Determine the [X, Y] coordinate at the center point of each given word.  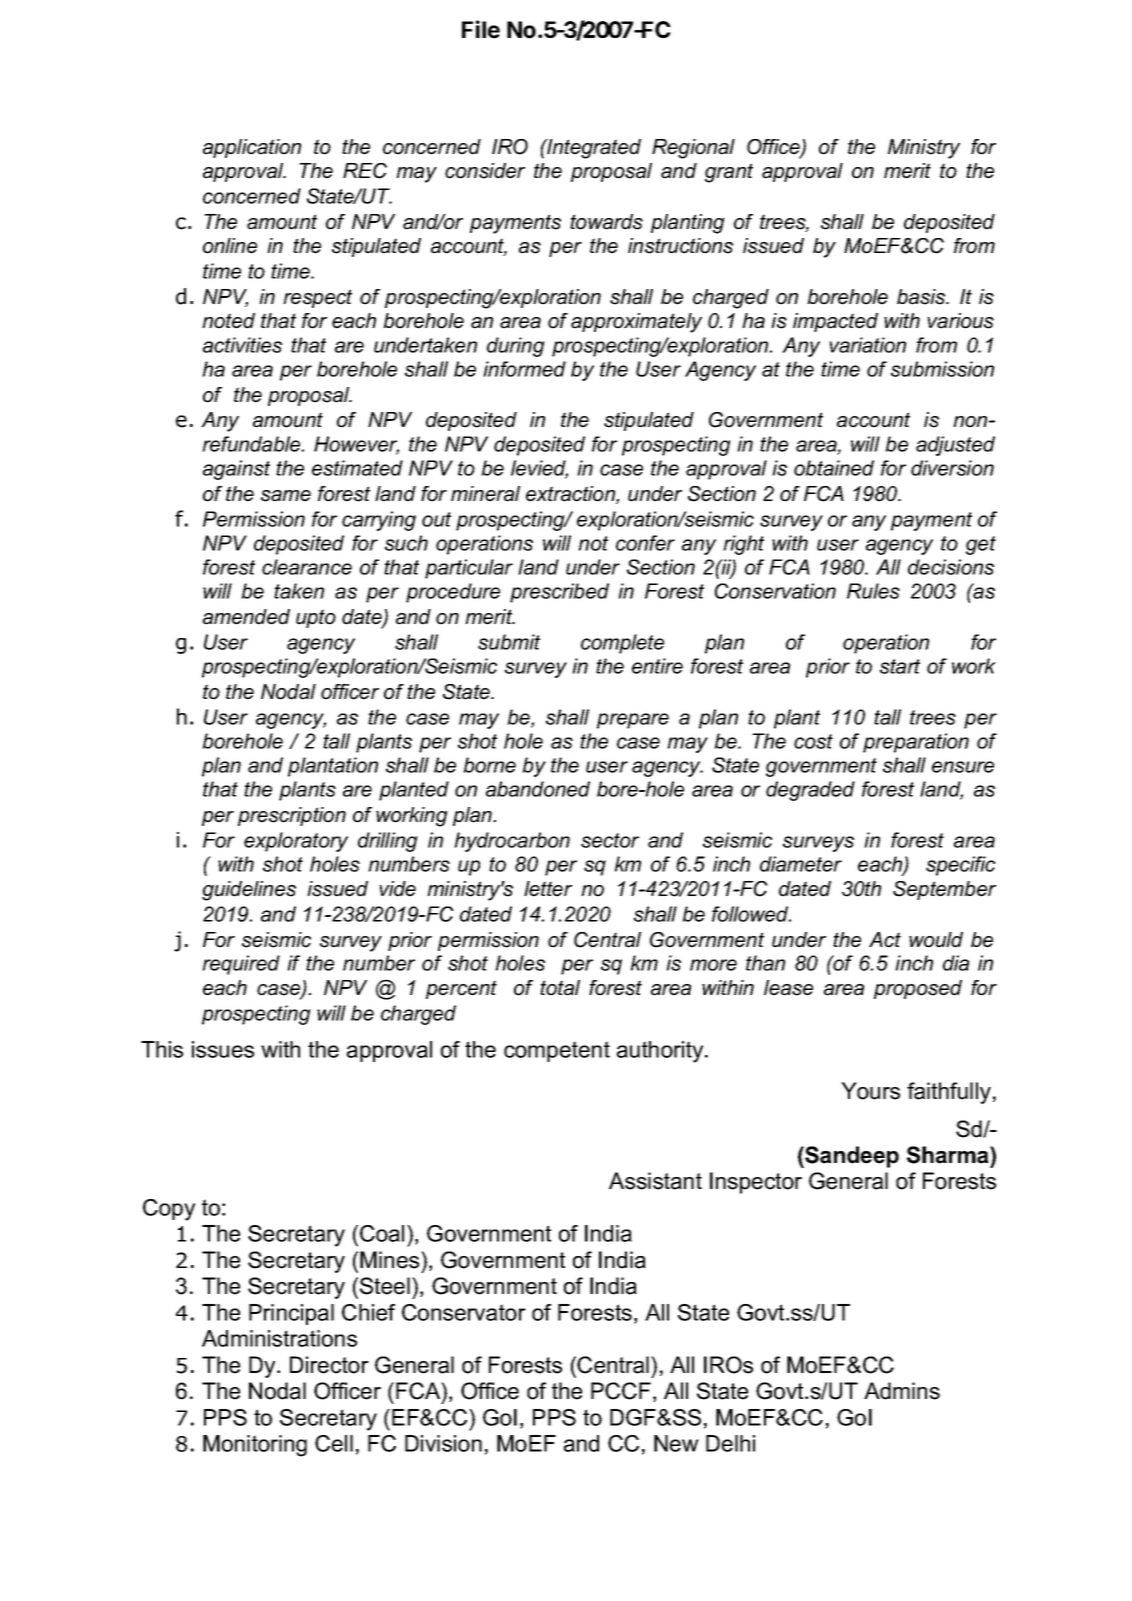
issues [223, 1049]
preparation [916, 743]
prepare [633, 721]
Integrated [593, 149]
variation [867, 345]
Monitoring [255, 1446]
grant [729, 173]
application [252, 148]
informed [524, 369]
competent [557, 1051]
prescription [292, 816]
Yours [870, 1091]
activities [242, 345]
